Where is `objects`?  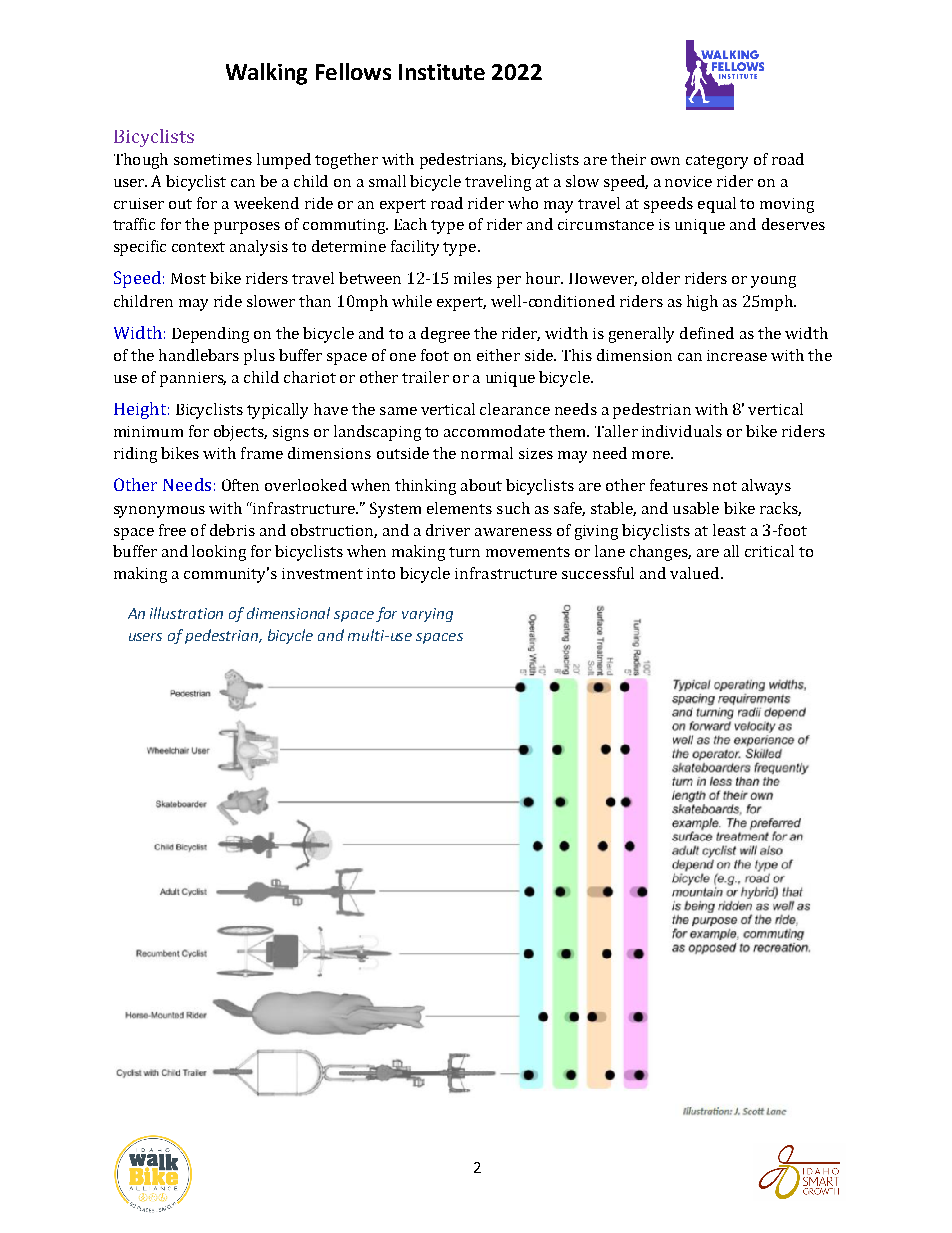 objects is located at coordinates (240, 433).
